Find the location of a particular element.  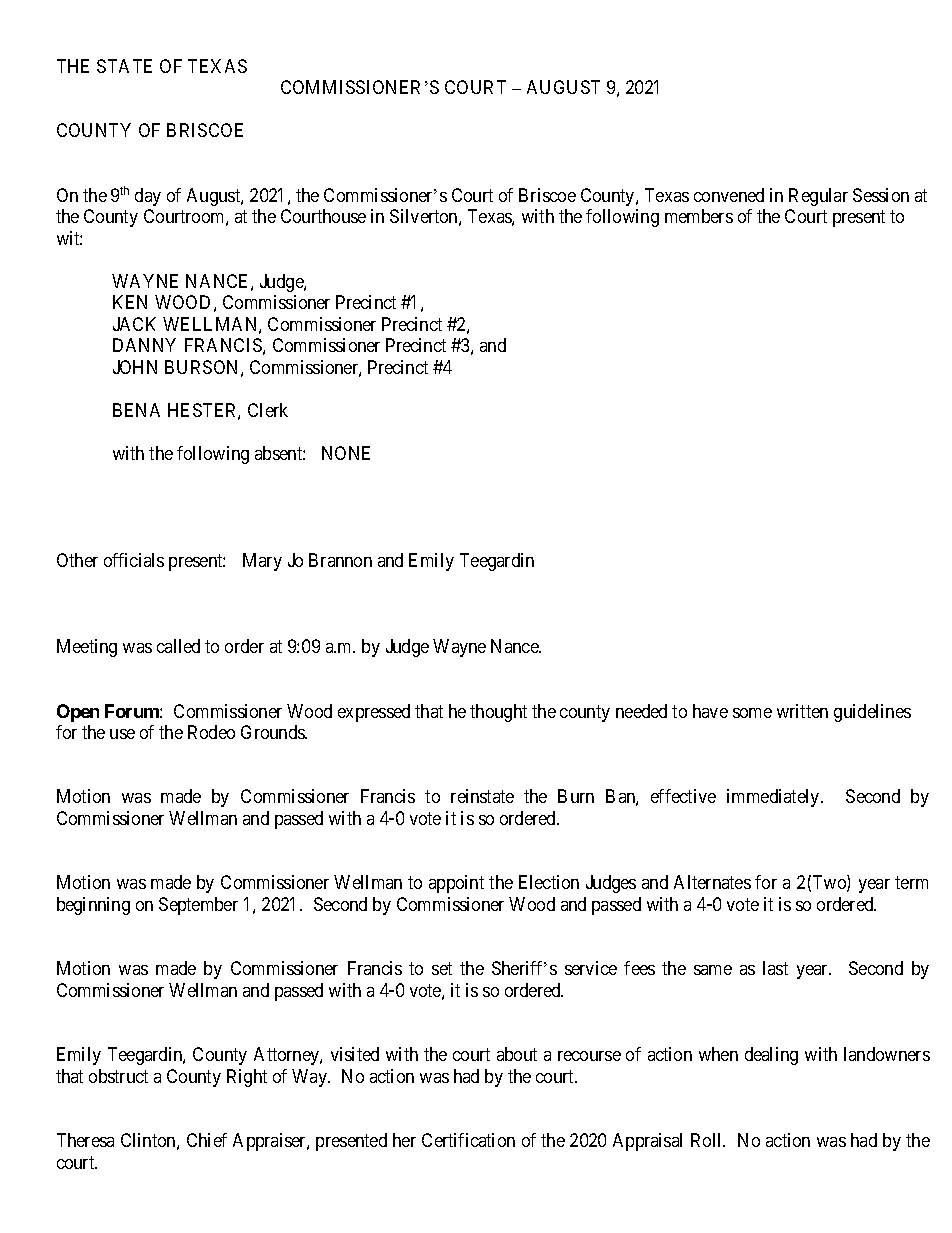

thought is located at coordinates (498, 713).
